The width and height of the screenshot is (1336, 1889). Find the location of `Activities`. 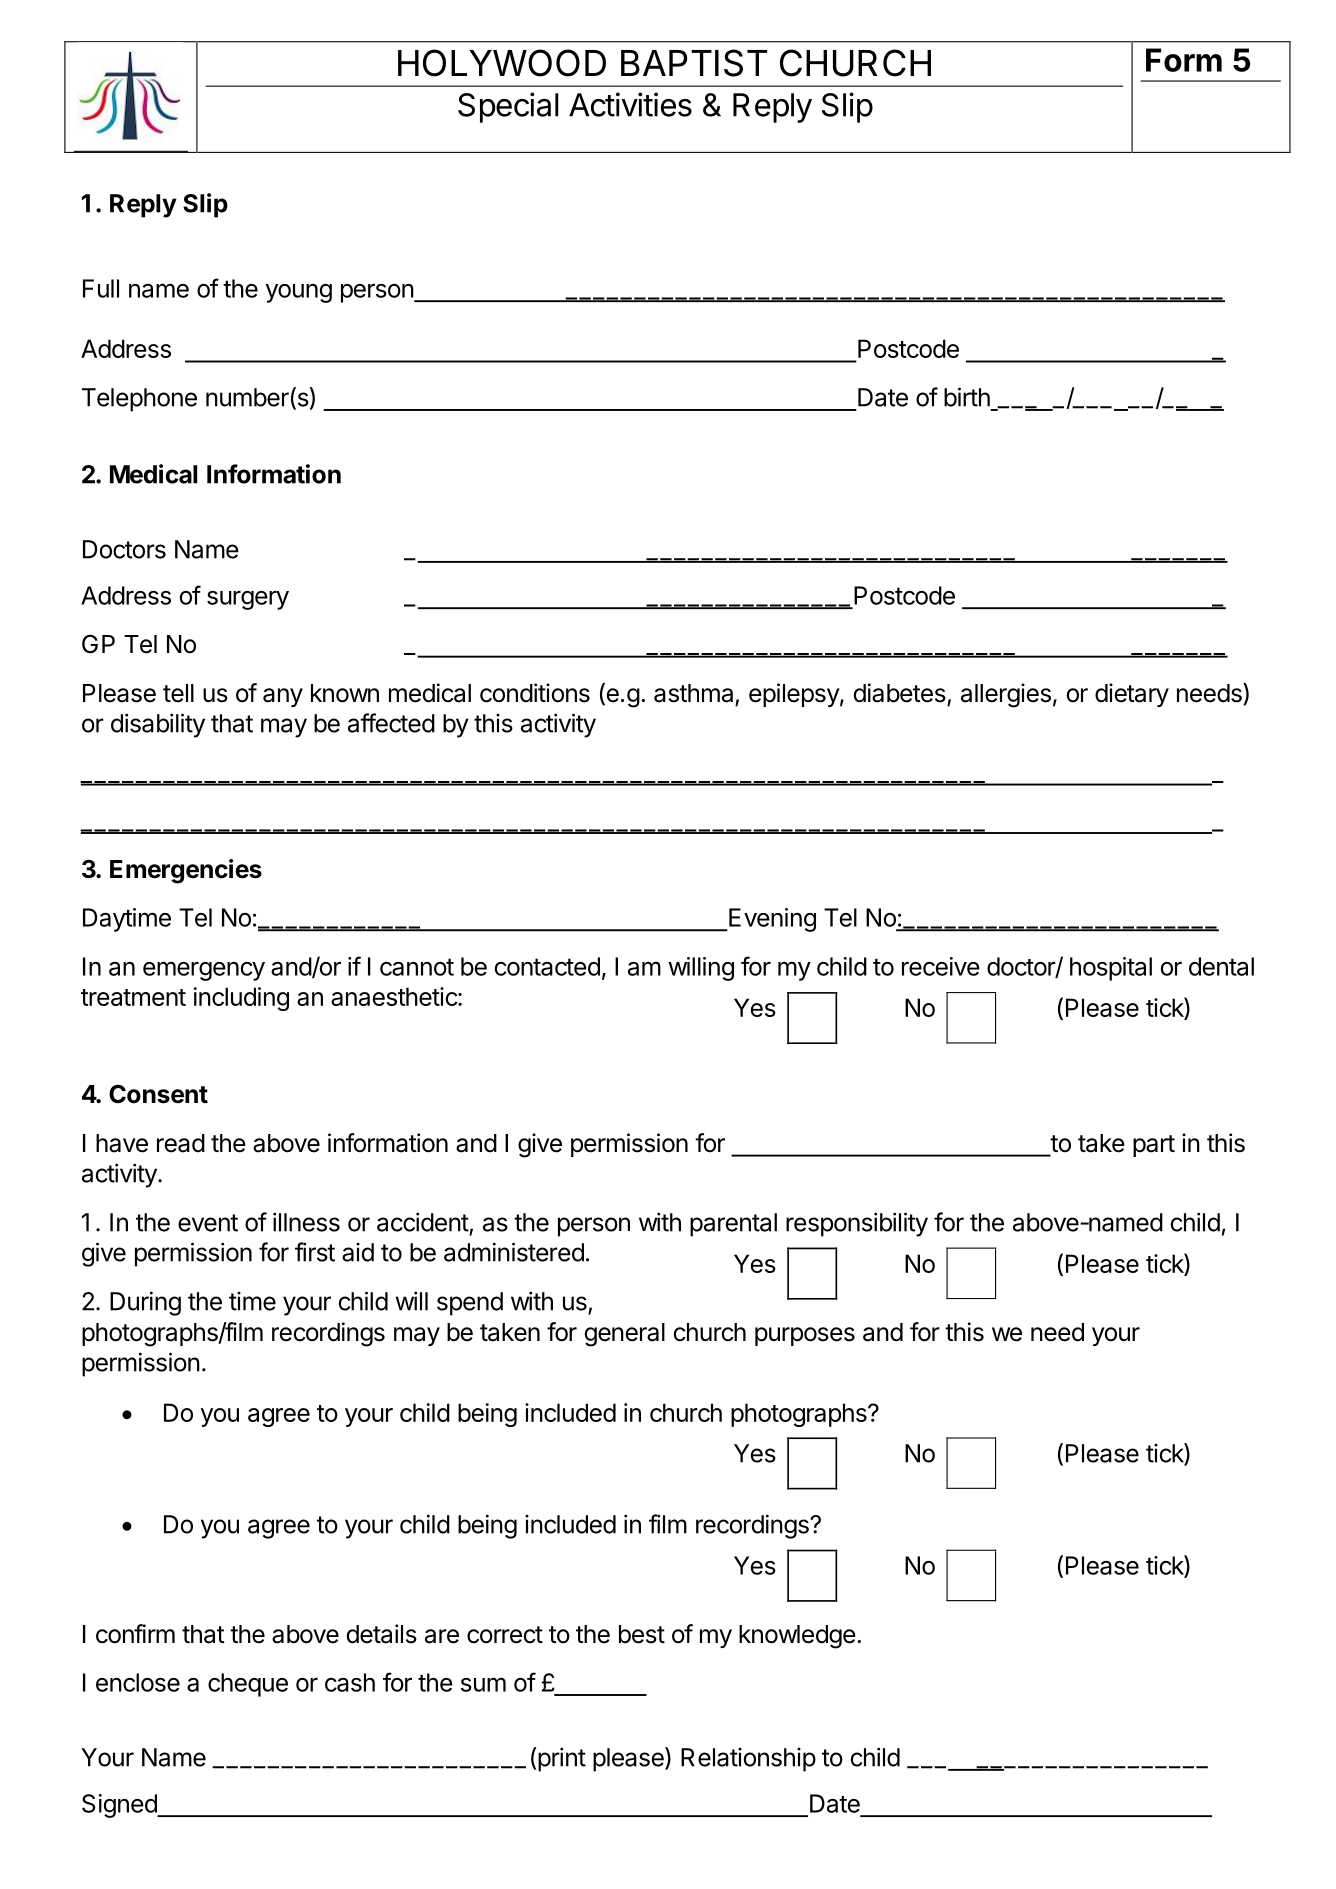

Activities is located at coordinates (630, 104).
